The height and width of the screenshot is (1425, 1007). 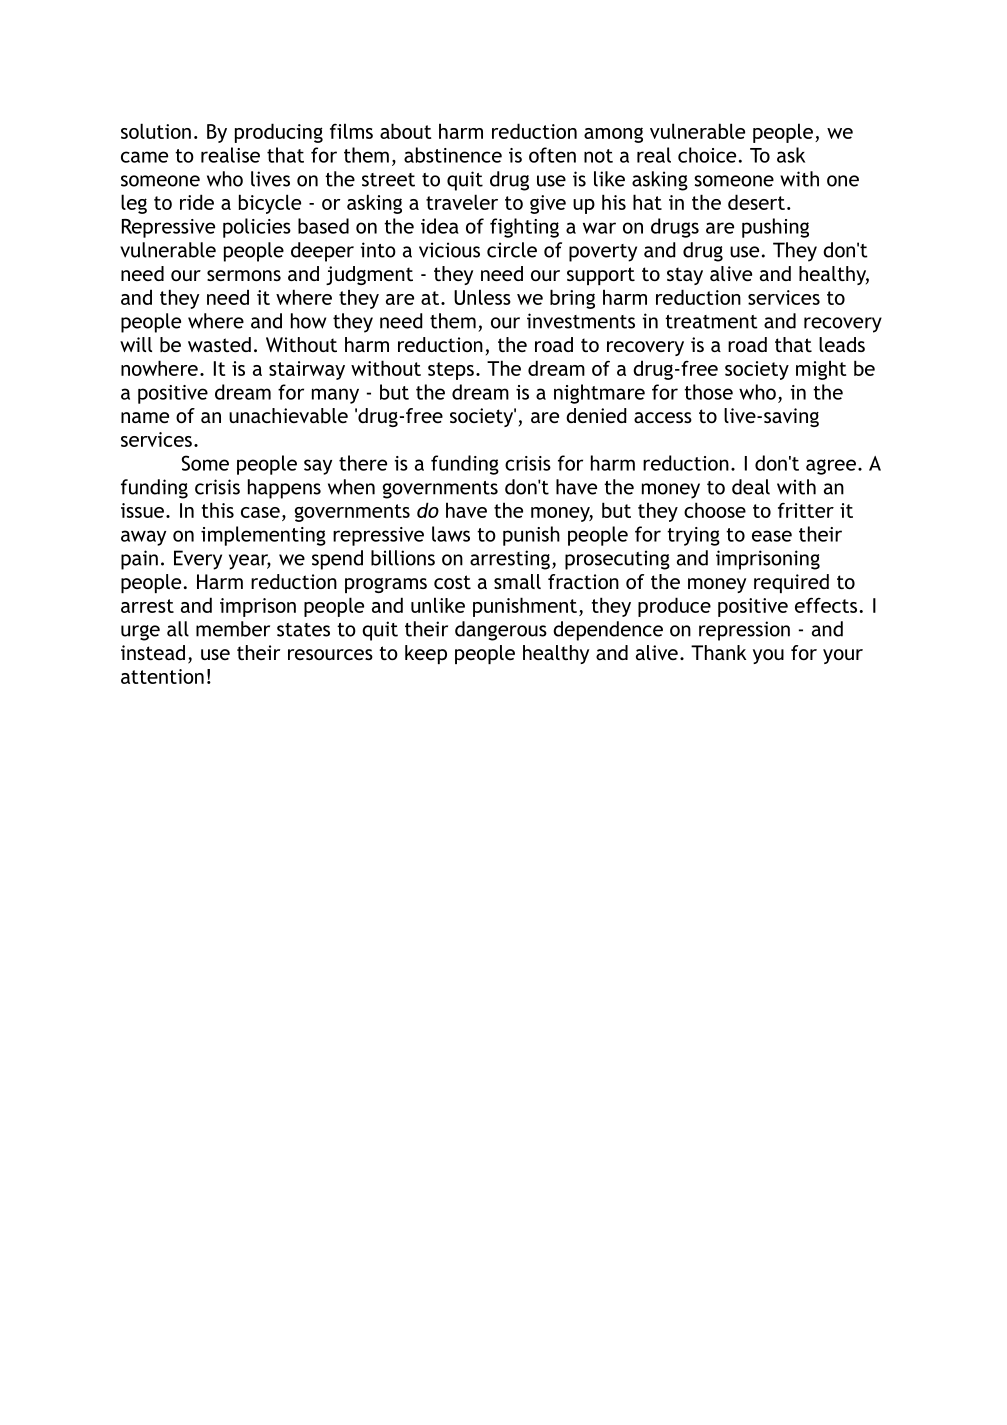 What do you see at coordinates (153, 652) in the screenshot?
I see `instead` at bounding box center [153, 652].
